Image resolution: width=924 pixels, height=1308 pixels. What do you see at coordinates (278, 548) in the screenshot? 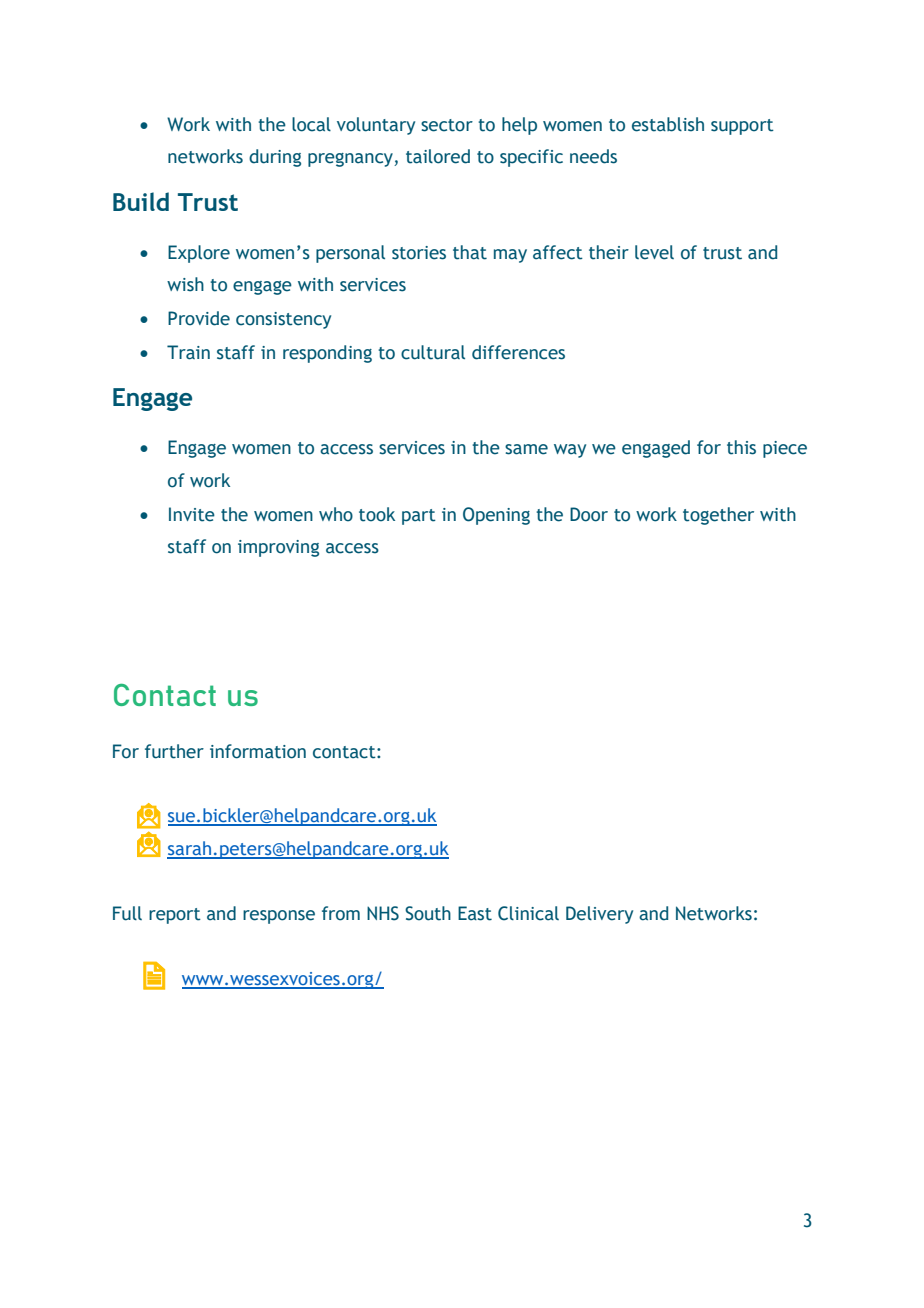
I see `improving` at bounding box center [278, 548].
